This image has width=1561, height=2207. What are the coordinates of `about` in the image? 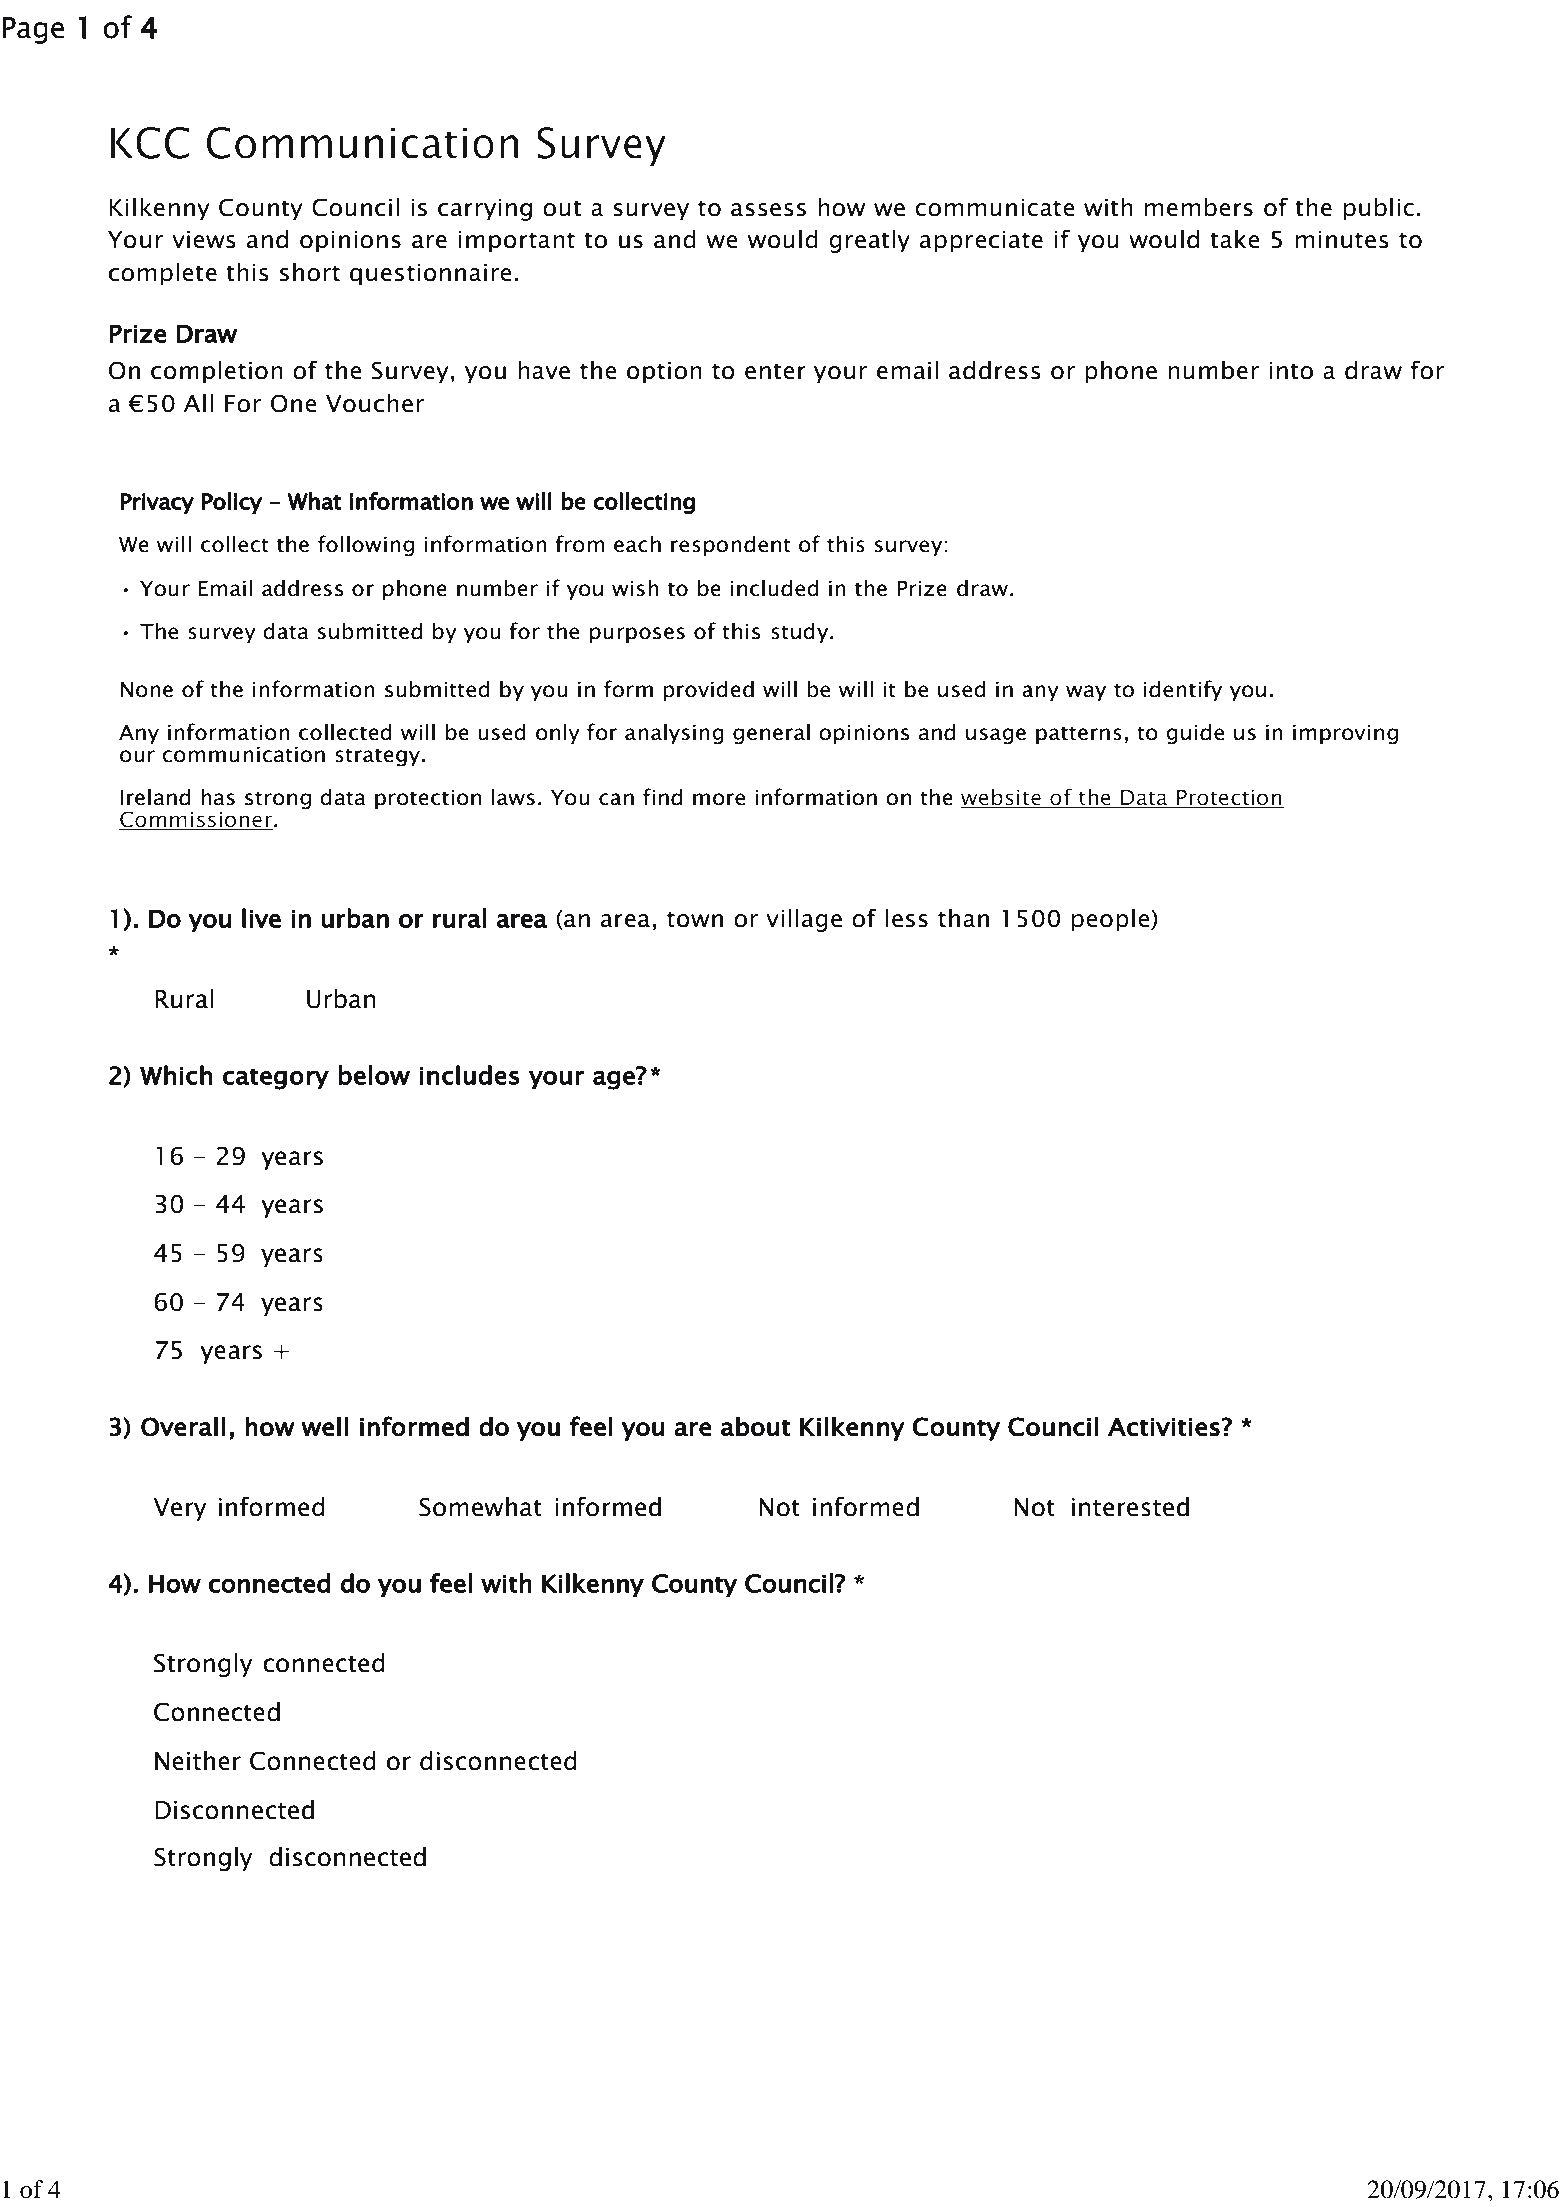 It's located at (755, 1426).
